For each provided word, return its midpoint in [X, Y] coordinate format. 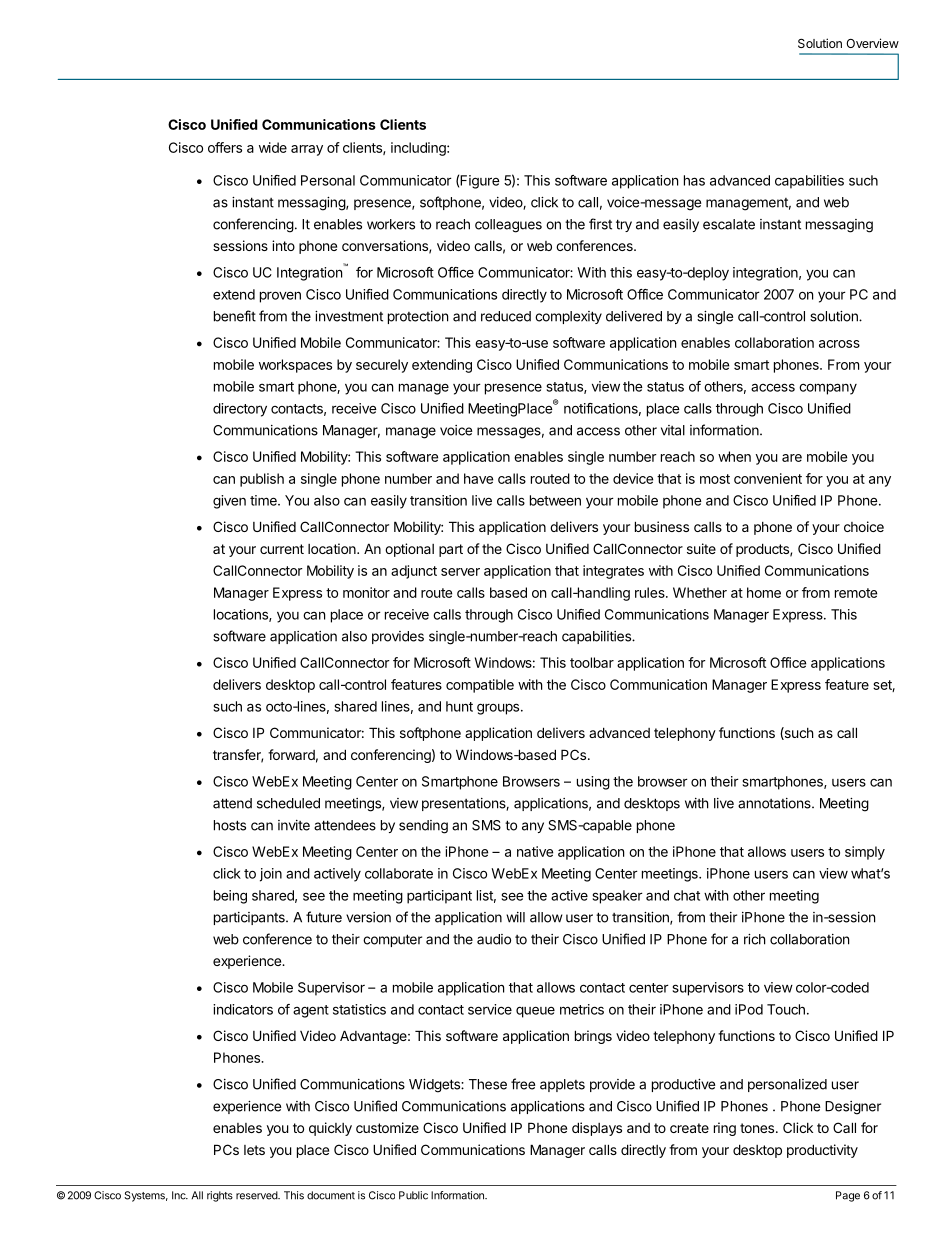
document [331, 1195]
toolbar [592, 662]
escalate [729, 224]
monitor [366, 592]
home [764, 592]
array [307, 150]
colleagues [508, 226]
